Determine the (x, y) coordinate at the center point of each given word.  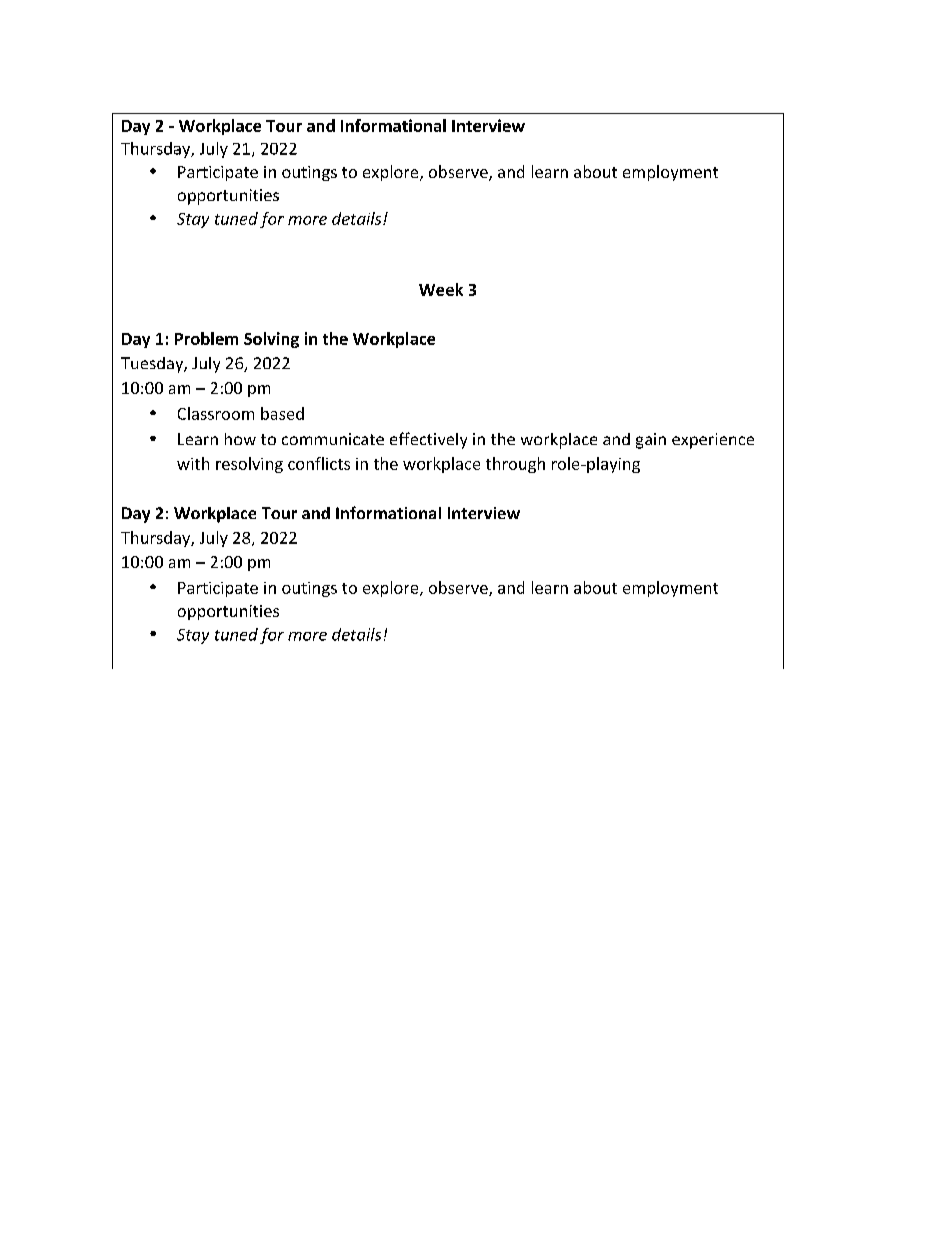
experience (713, 441)
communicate (333, 439)
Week (441, 289)
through (515, 465)
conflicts (319, 463)
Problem (206, 338)
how (240, 439)
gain (651, 441)
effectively (428, 440)
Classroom (216, 413)
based (282, 413)
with (193, 463)
